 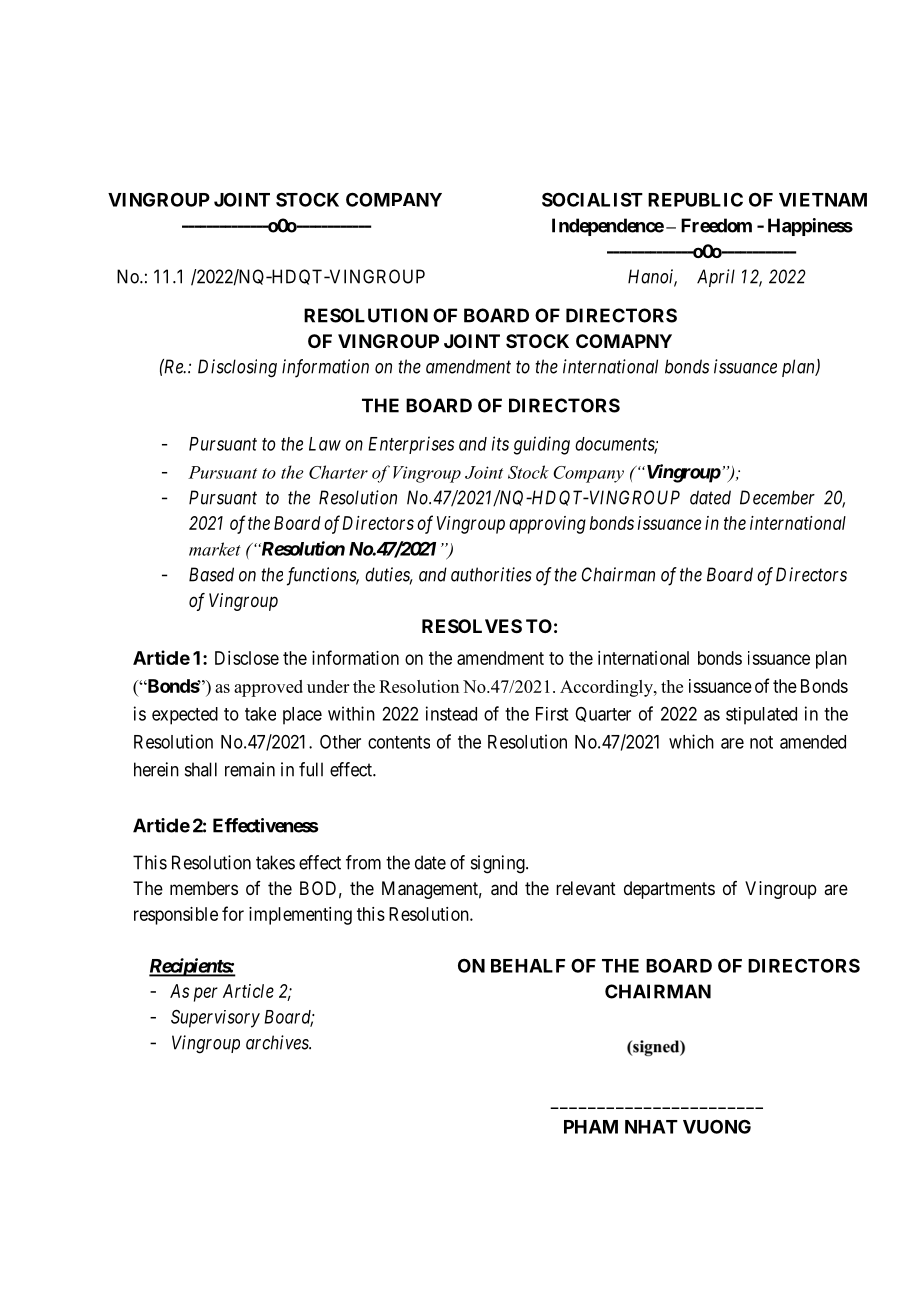 I want to click on instead, so click(x=451, y=713).
